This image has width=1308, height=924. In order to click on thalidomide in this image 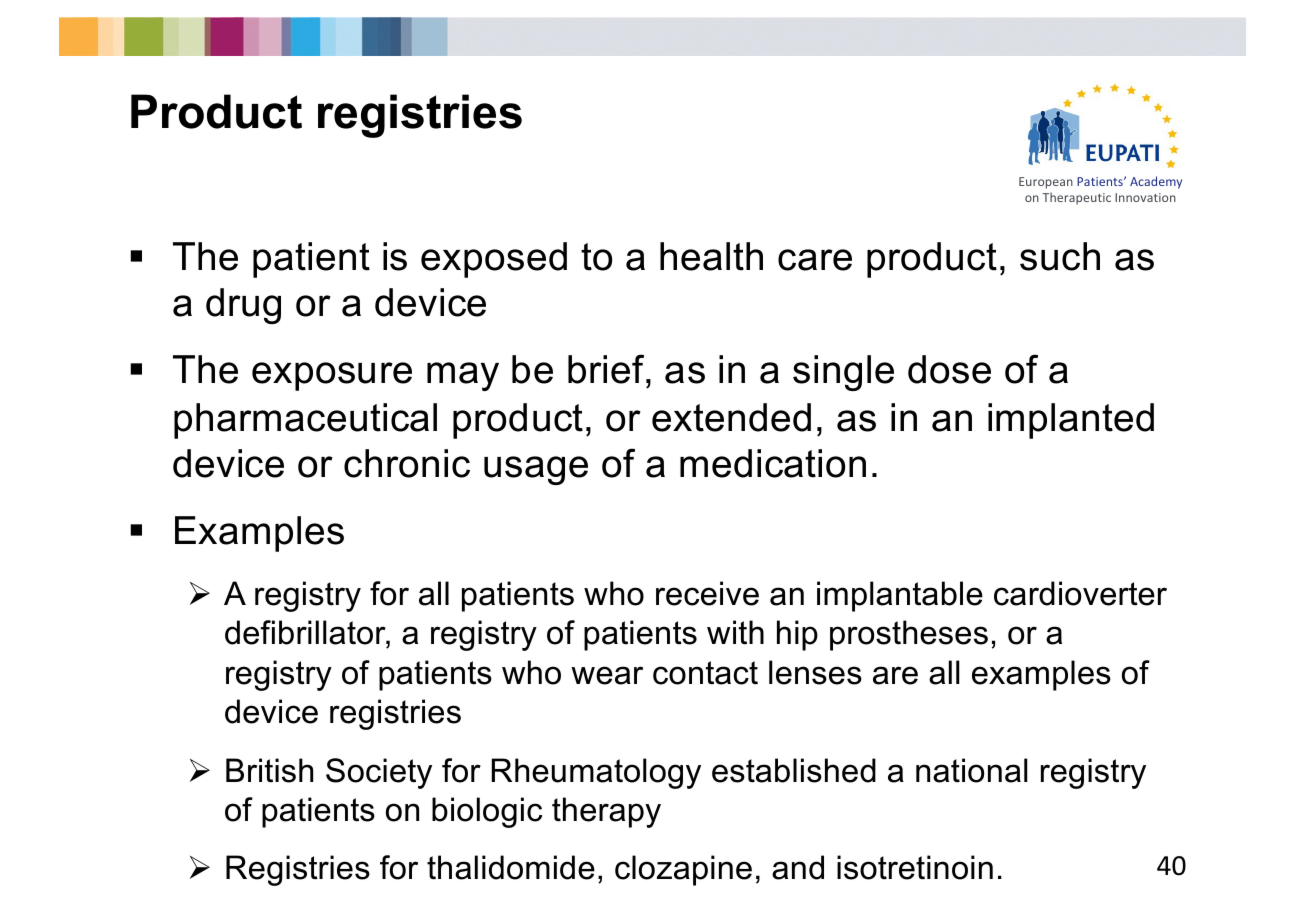, I will do `click(511, 867)`.
